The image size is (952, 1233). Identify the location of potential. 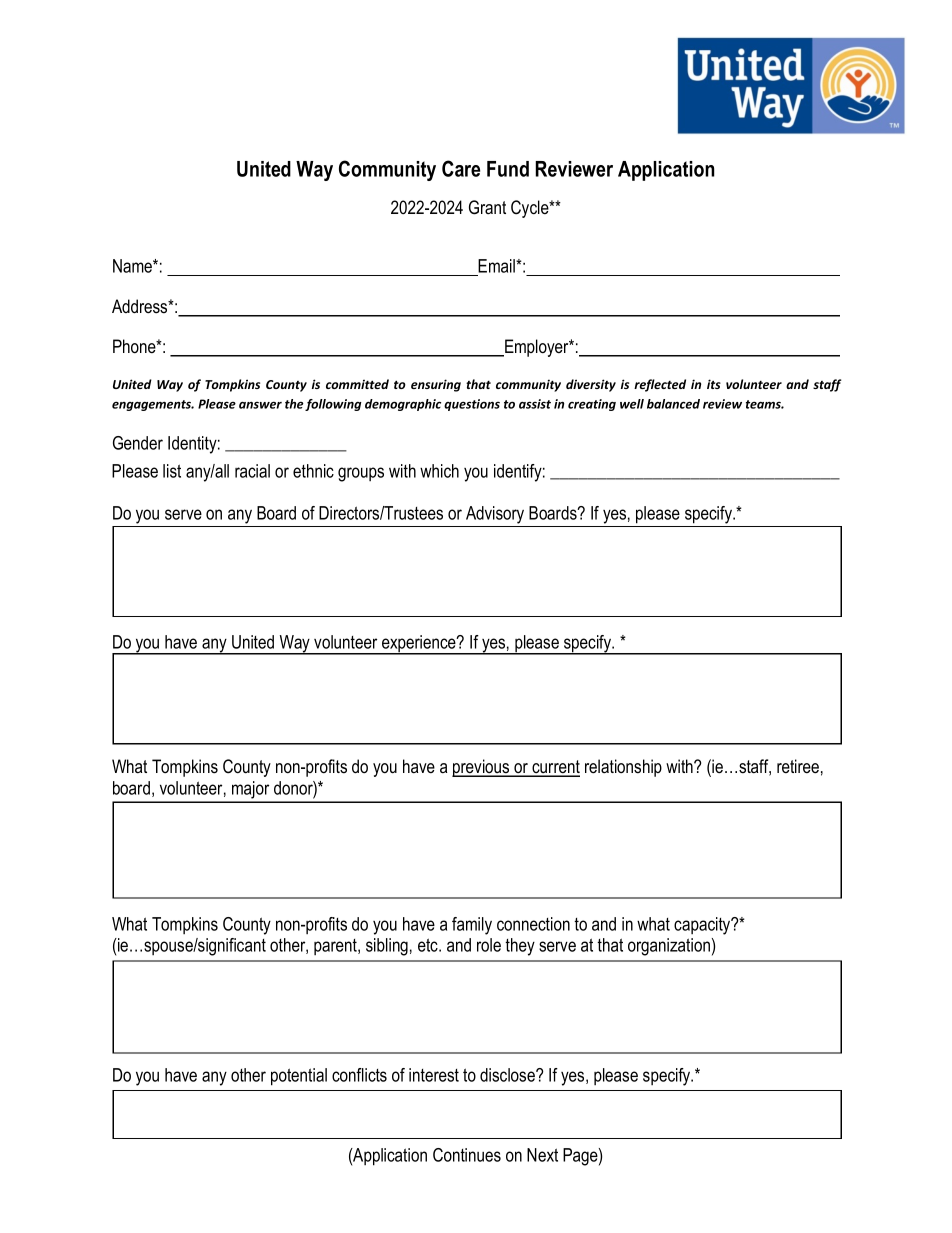
(299, 1077).
